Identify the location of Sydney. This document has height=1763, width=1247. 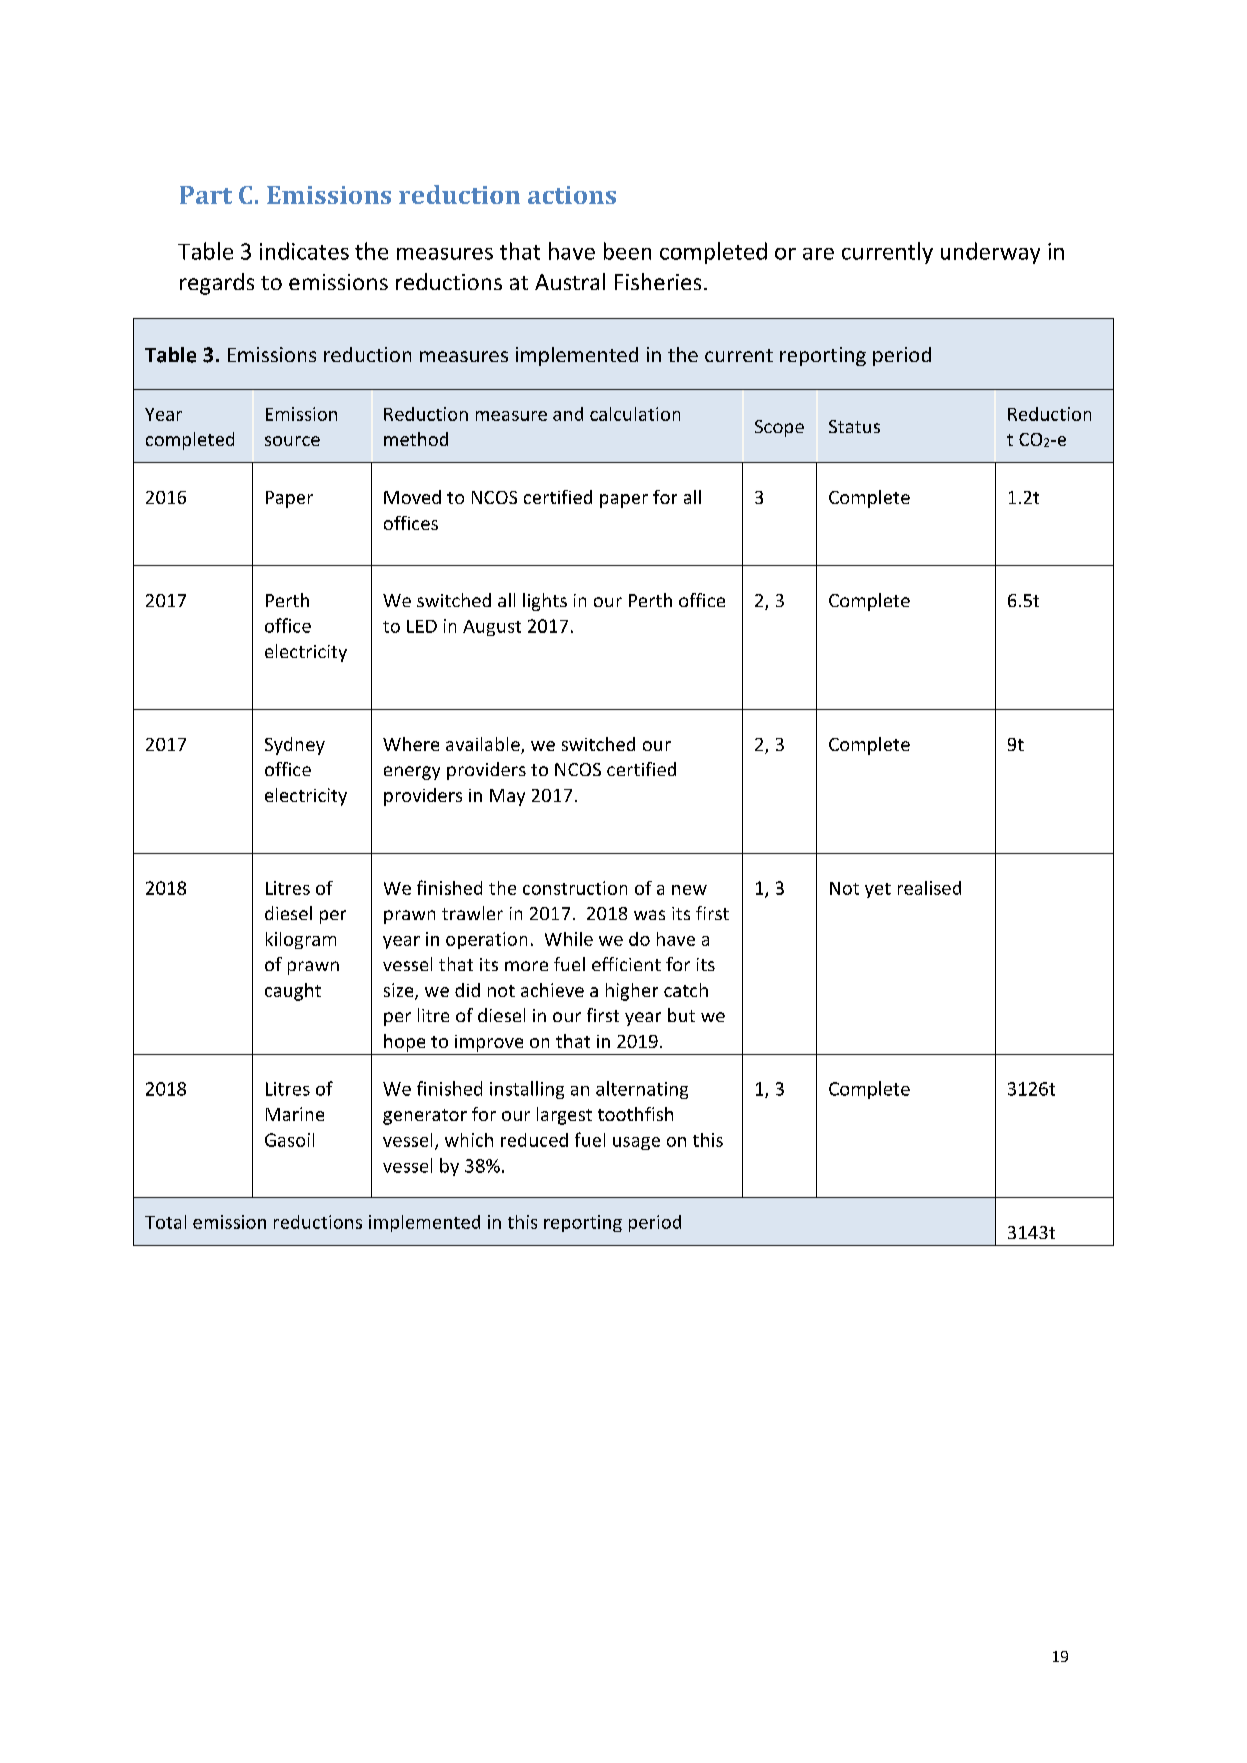
(295, 746).
